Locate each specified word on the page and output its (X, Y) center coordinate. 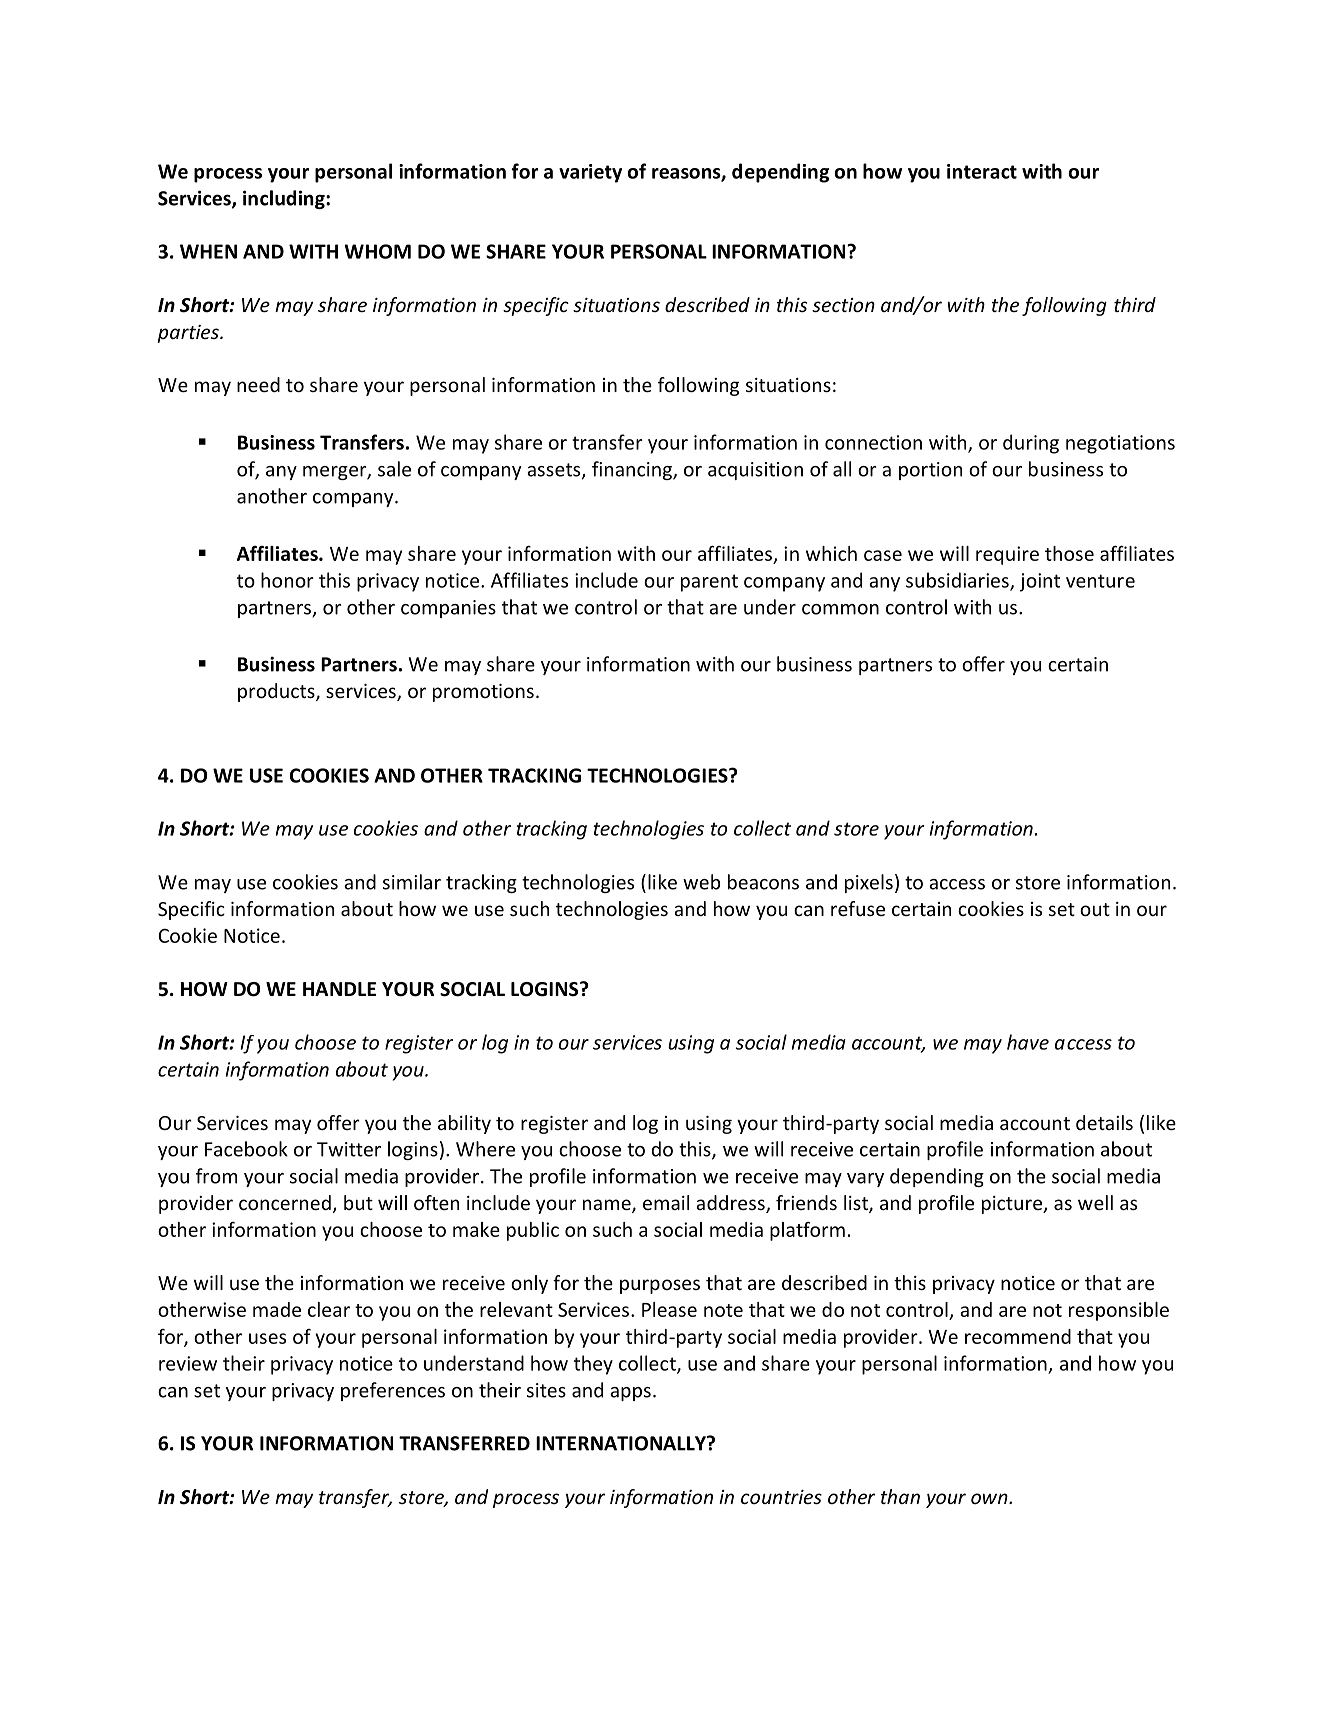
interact (982, 171)
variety (590, 173)
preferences (393, 1391)
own (990, 1498)
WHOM (377, 251)
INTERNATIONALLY (622, 1443)
